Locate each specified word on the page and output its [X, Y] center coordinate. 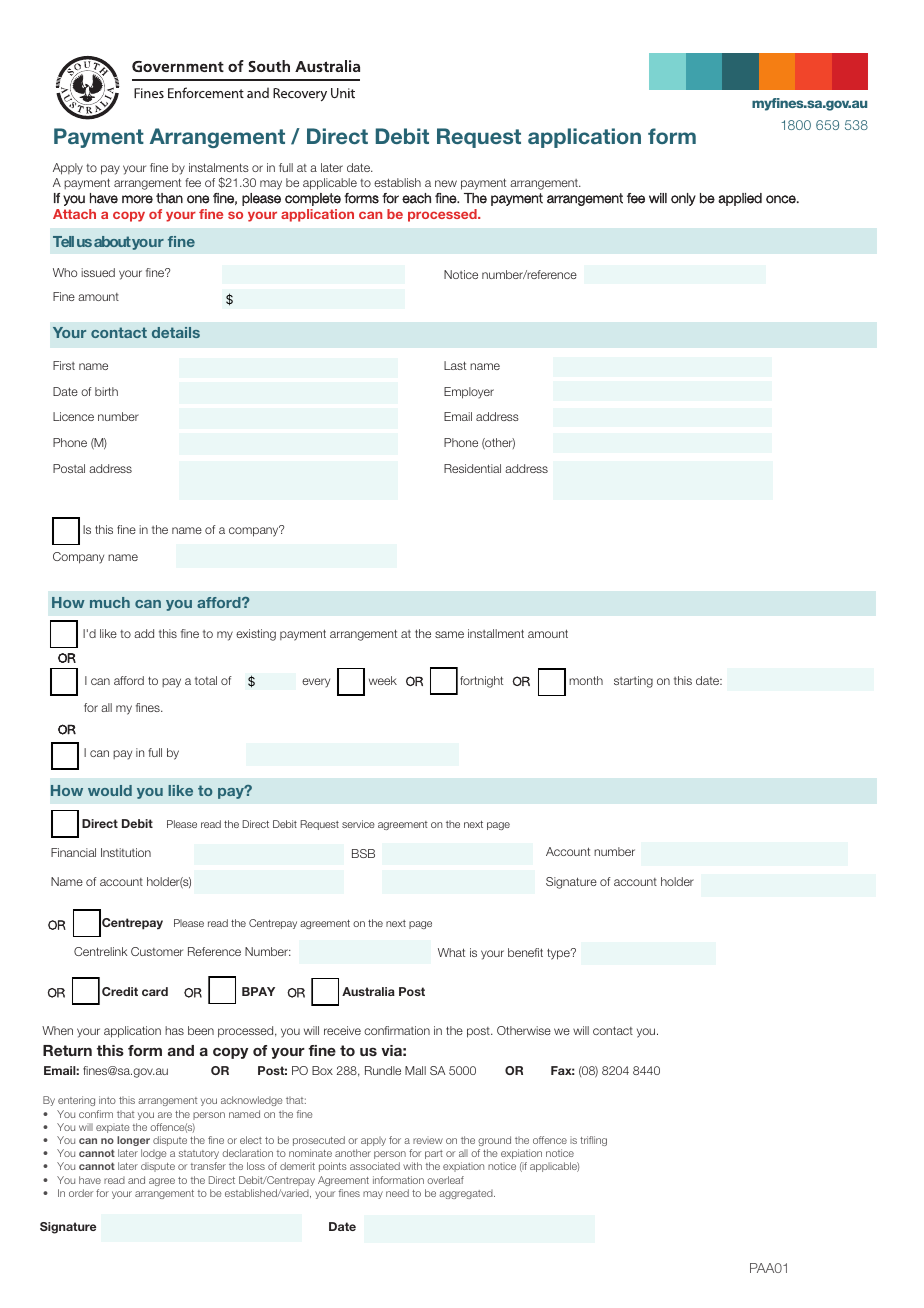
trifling [593, 1141]
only [683, 199]
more [137, 199]
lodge [154, 1154]
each [416, 198]
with [412, 1166]
